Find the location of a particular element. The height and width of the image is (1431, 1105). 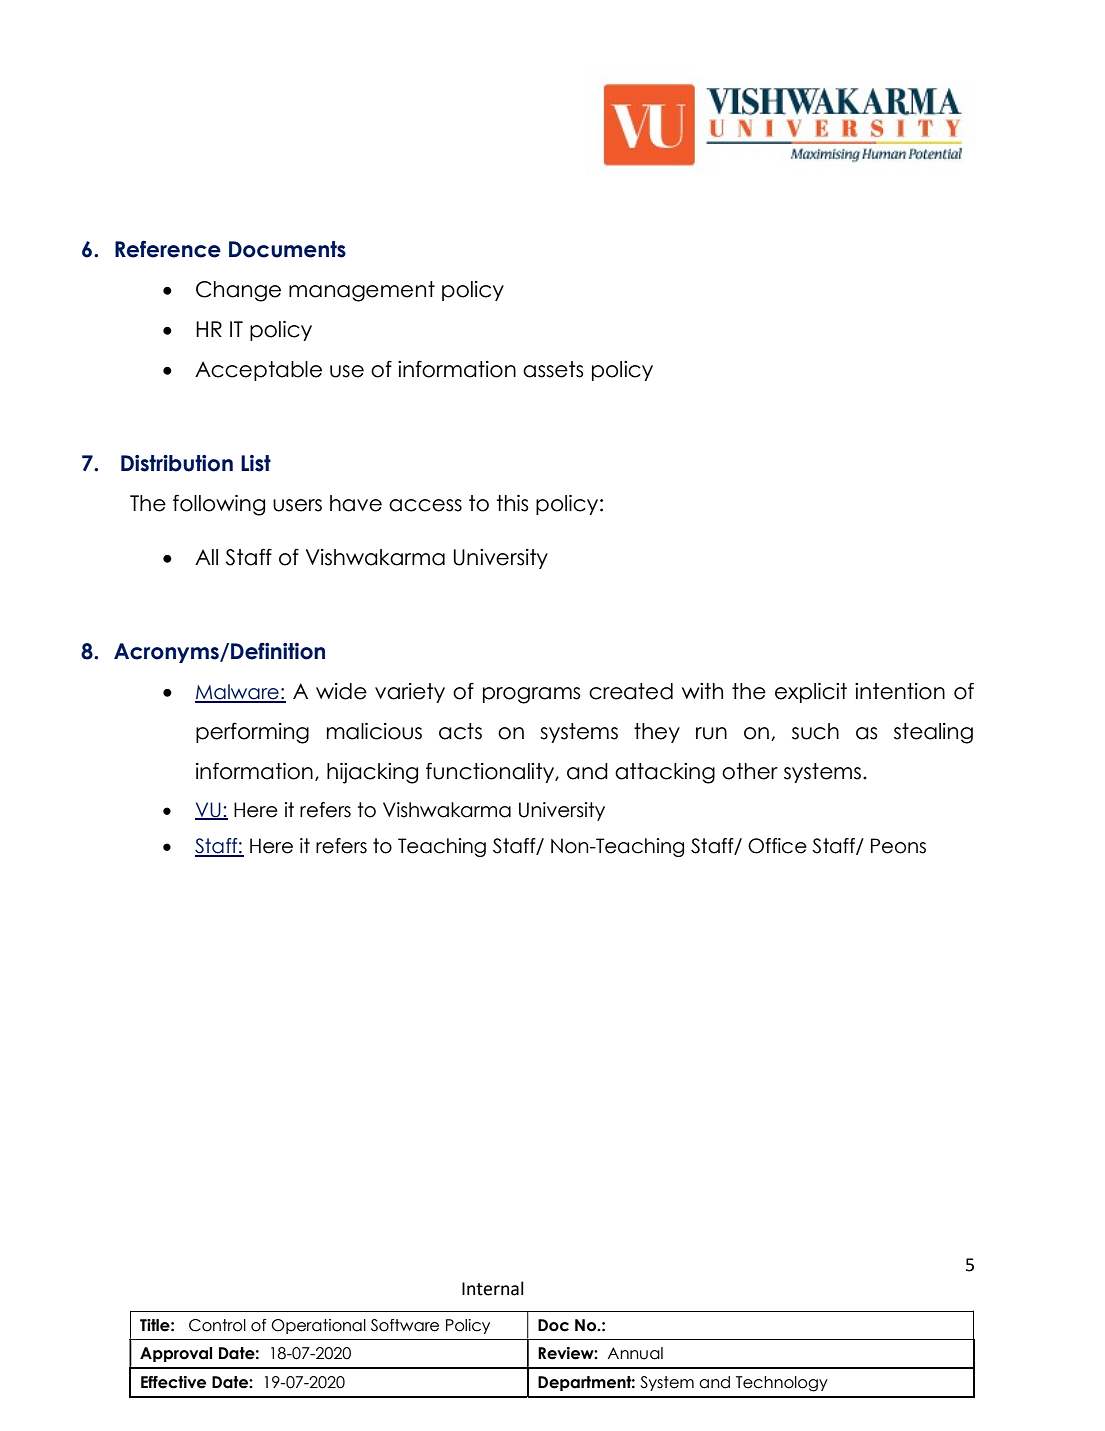

Control is located at coordinates (217, 1325).
